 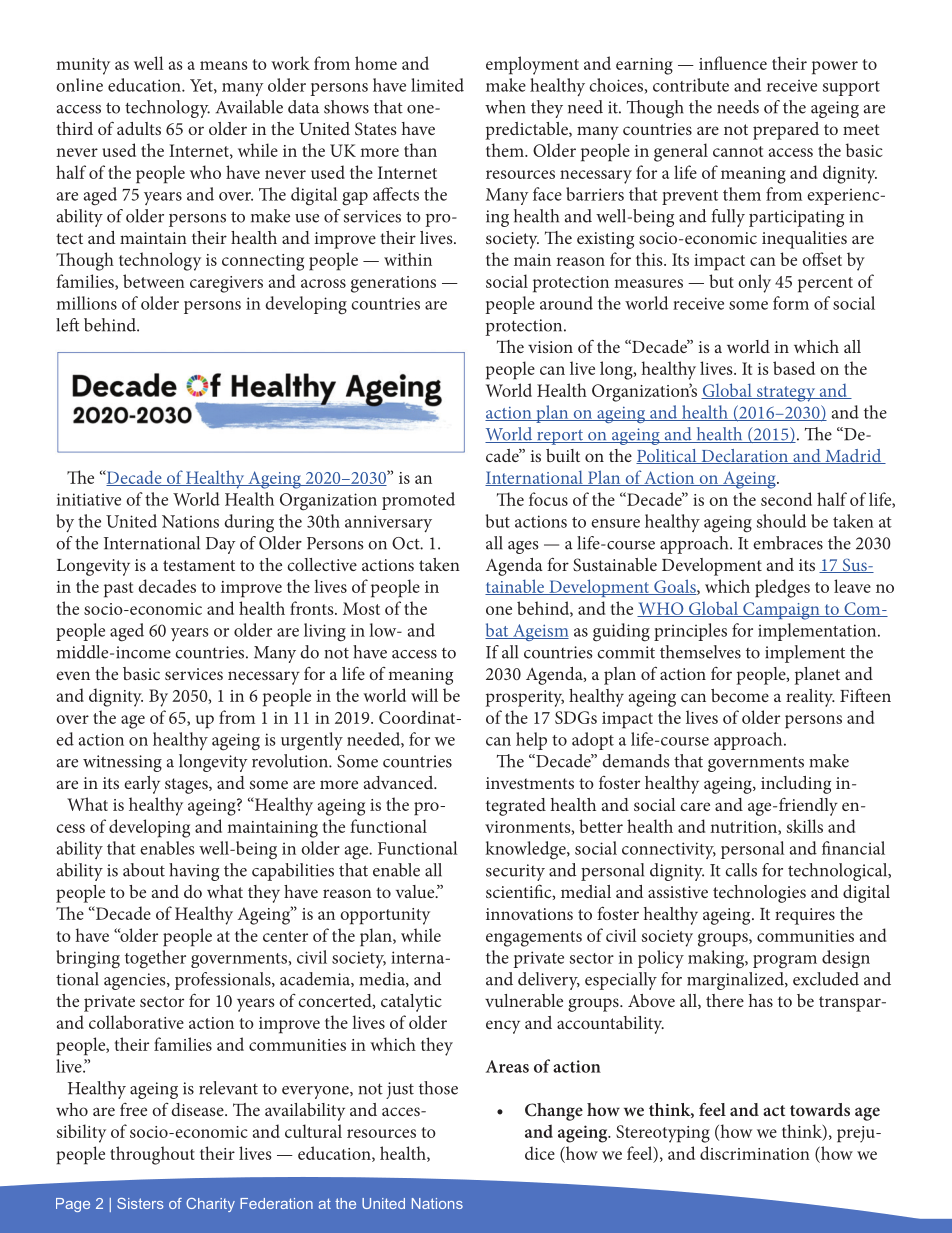 What do you see at coordinates (418, 501) in the image?
I see `promoted` at bounding box center [418, 501].
